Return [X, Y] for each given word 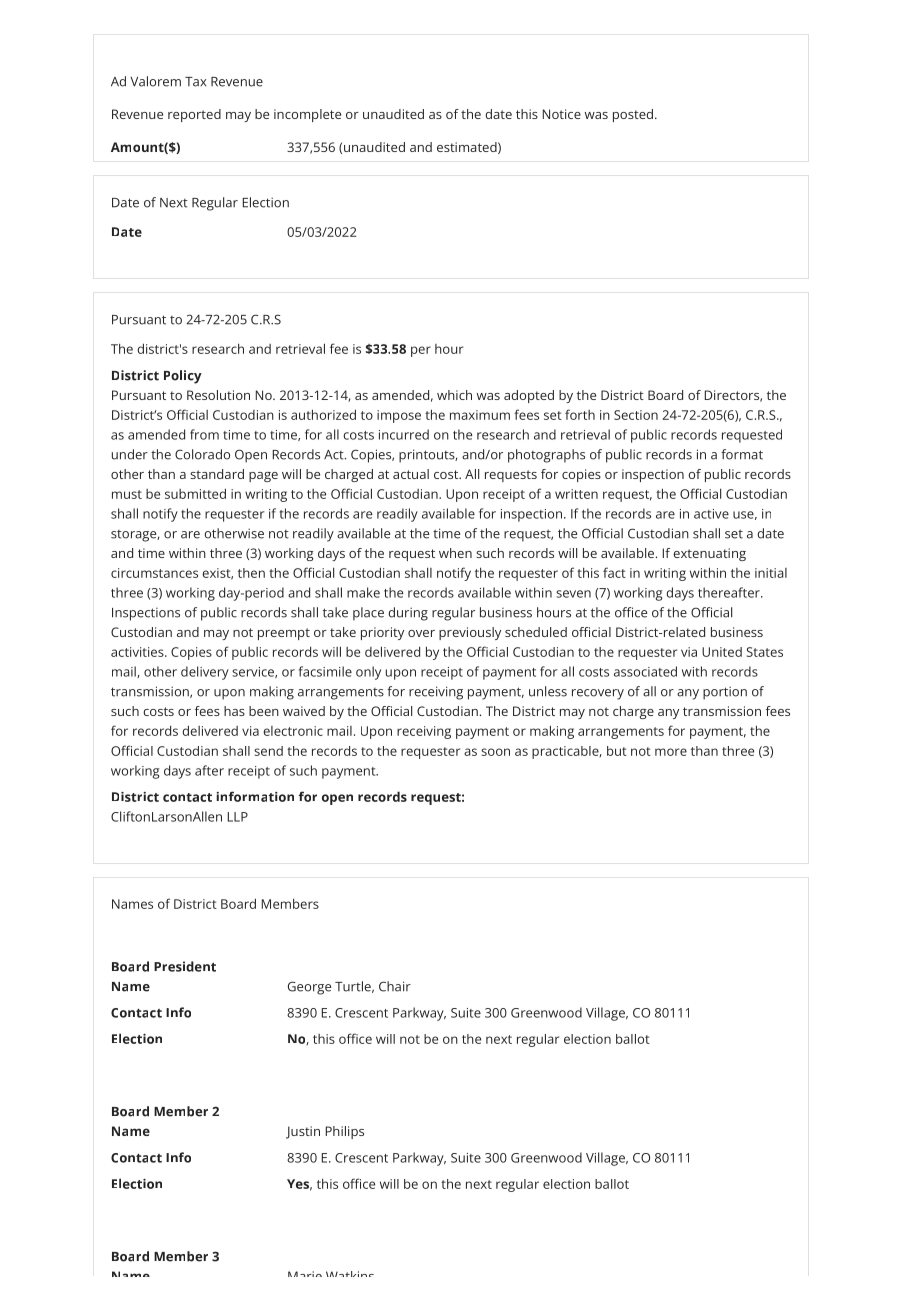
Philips [344, 1132]
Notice [561, 114]
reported [194, 115]
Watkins [350, 1274]
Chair [395, 986]
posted [633, 115]
